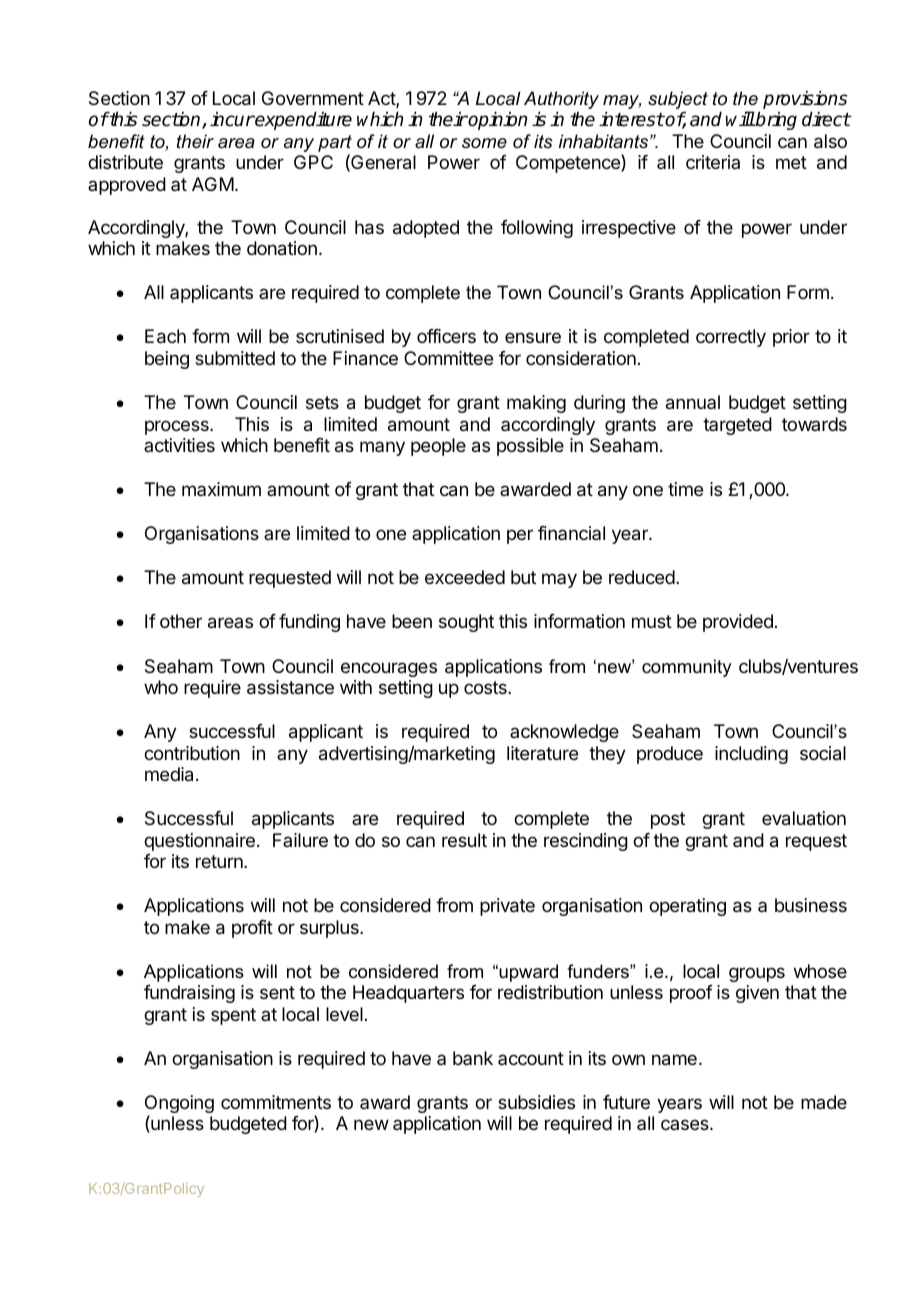 Image resolution: width=924 pixels, height=1308 pixels. I want to click on some, so click(484, 143).
